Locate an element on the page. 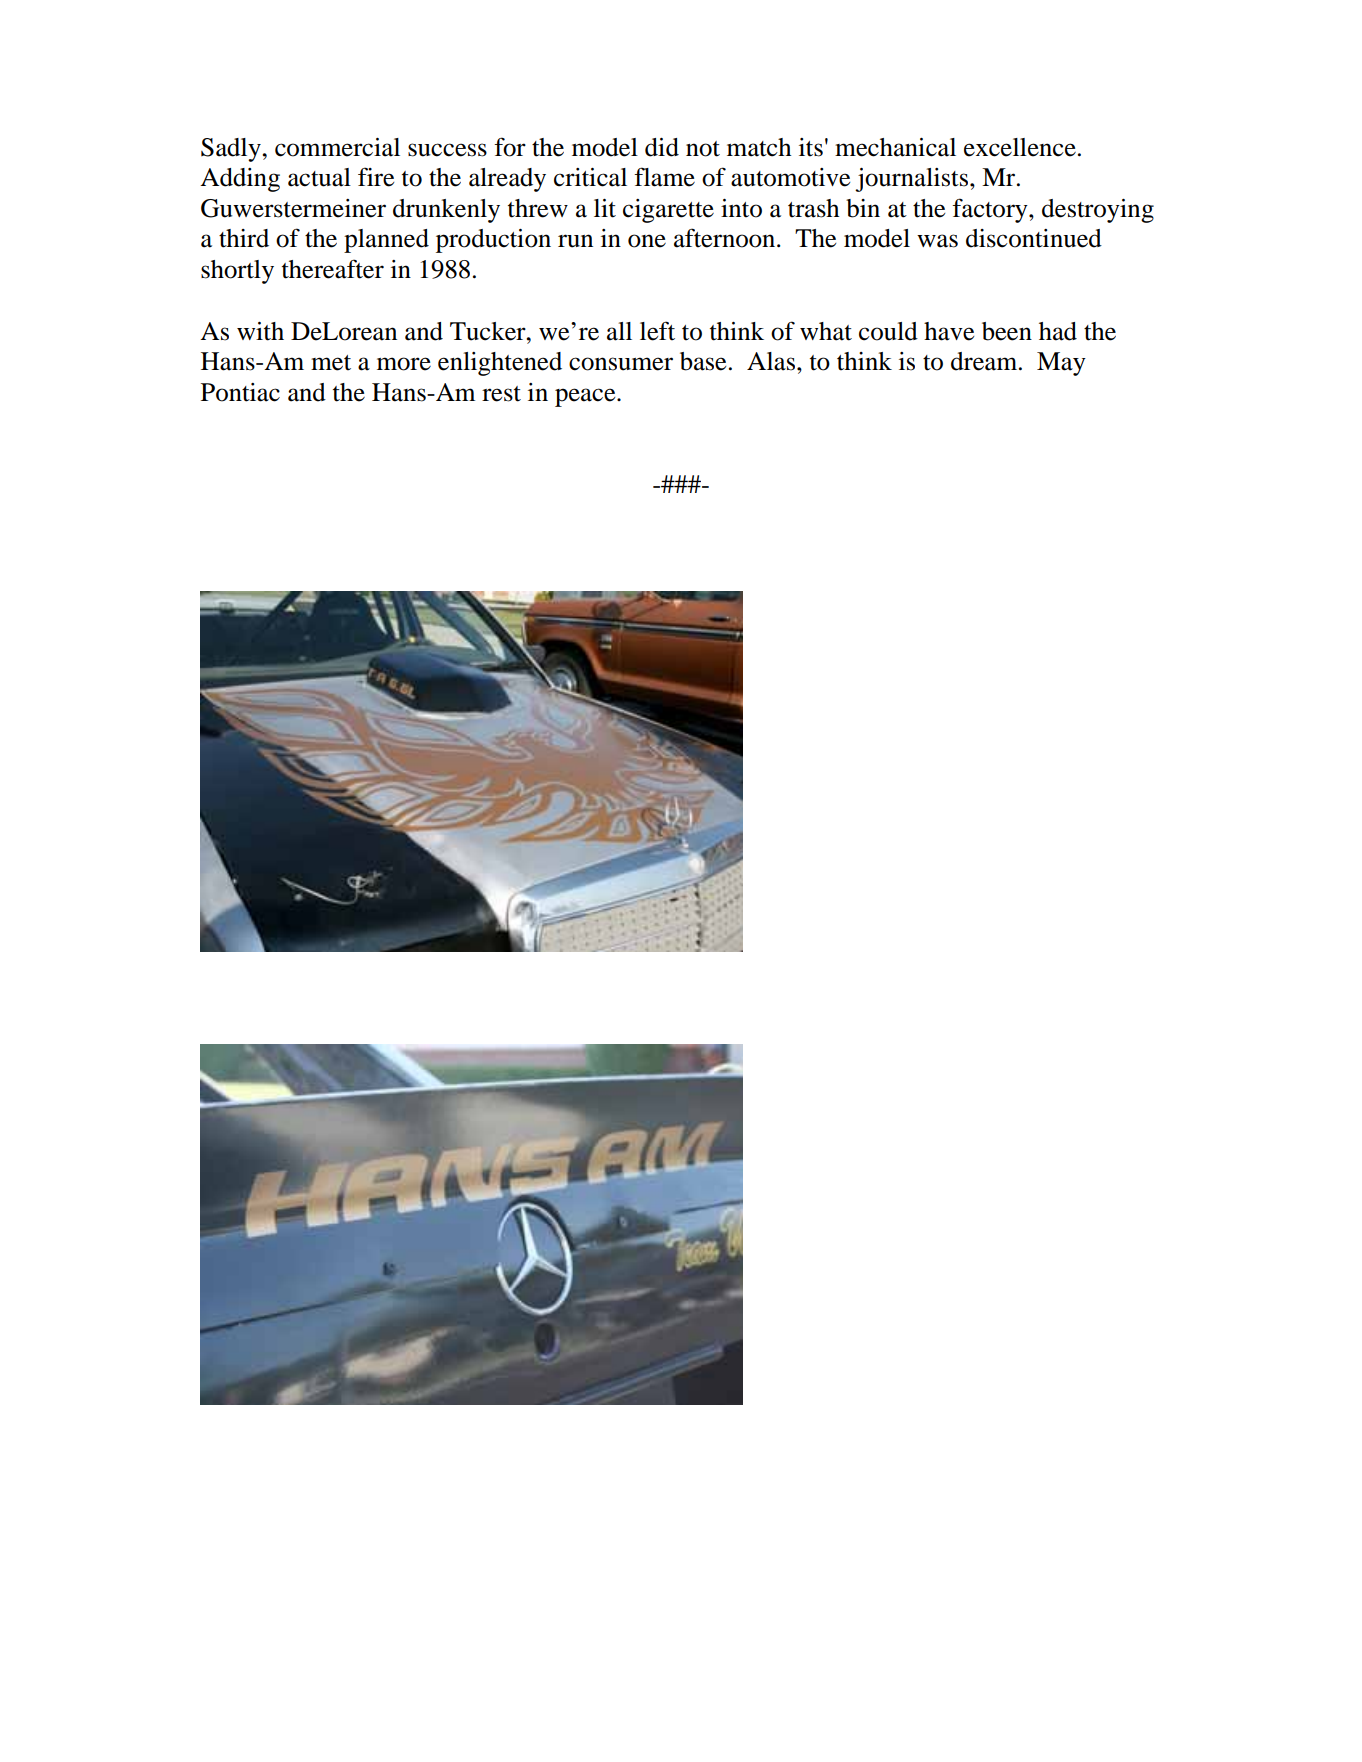 The height and width of the document is (1762, 1362). was is located at coordinates (937, 241).
